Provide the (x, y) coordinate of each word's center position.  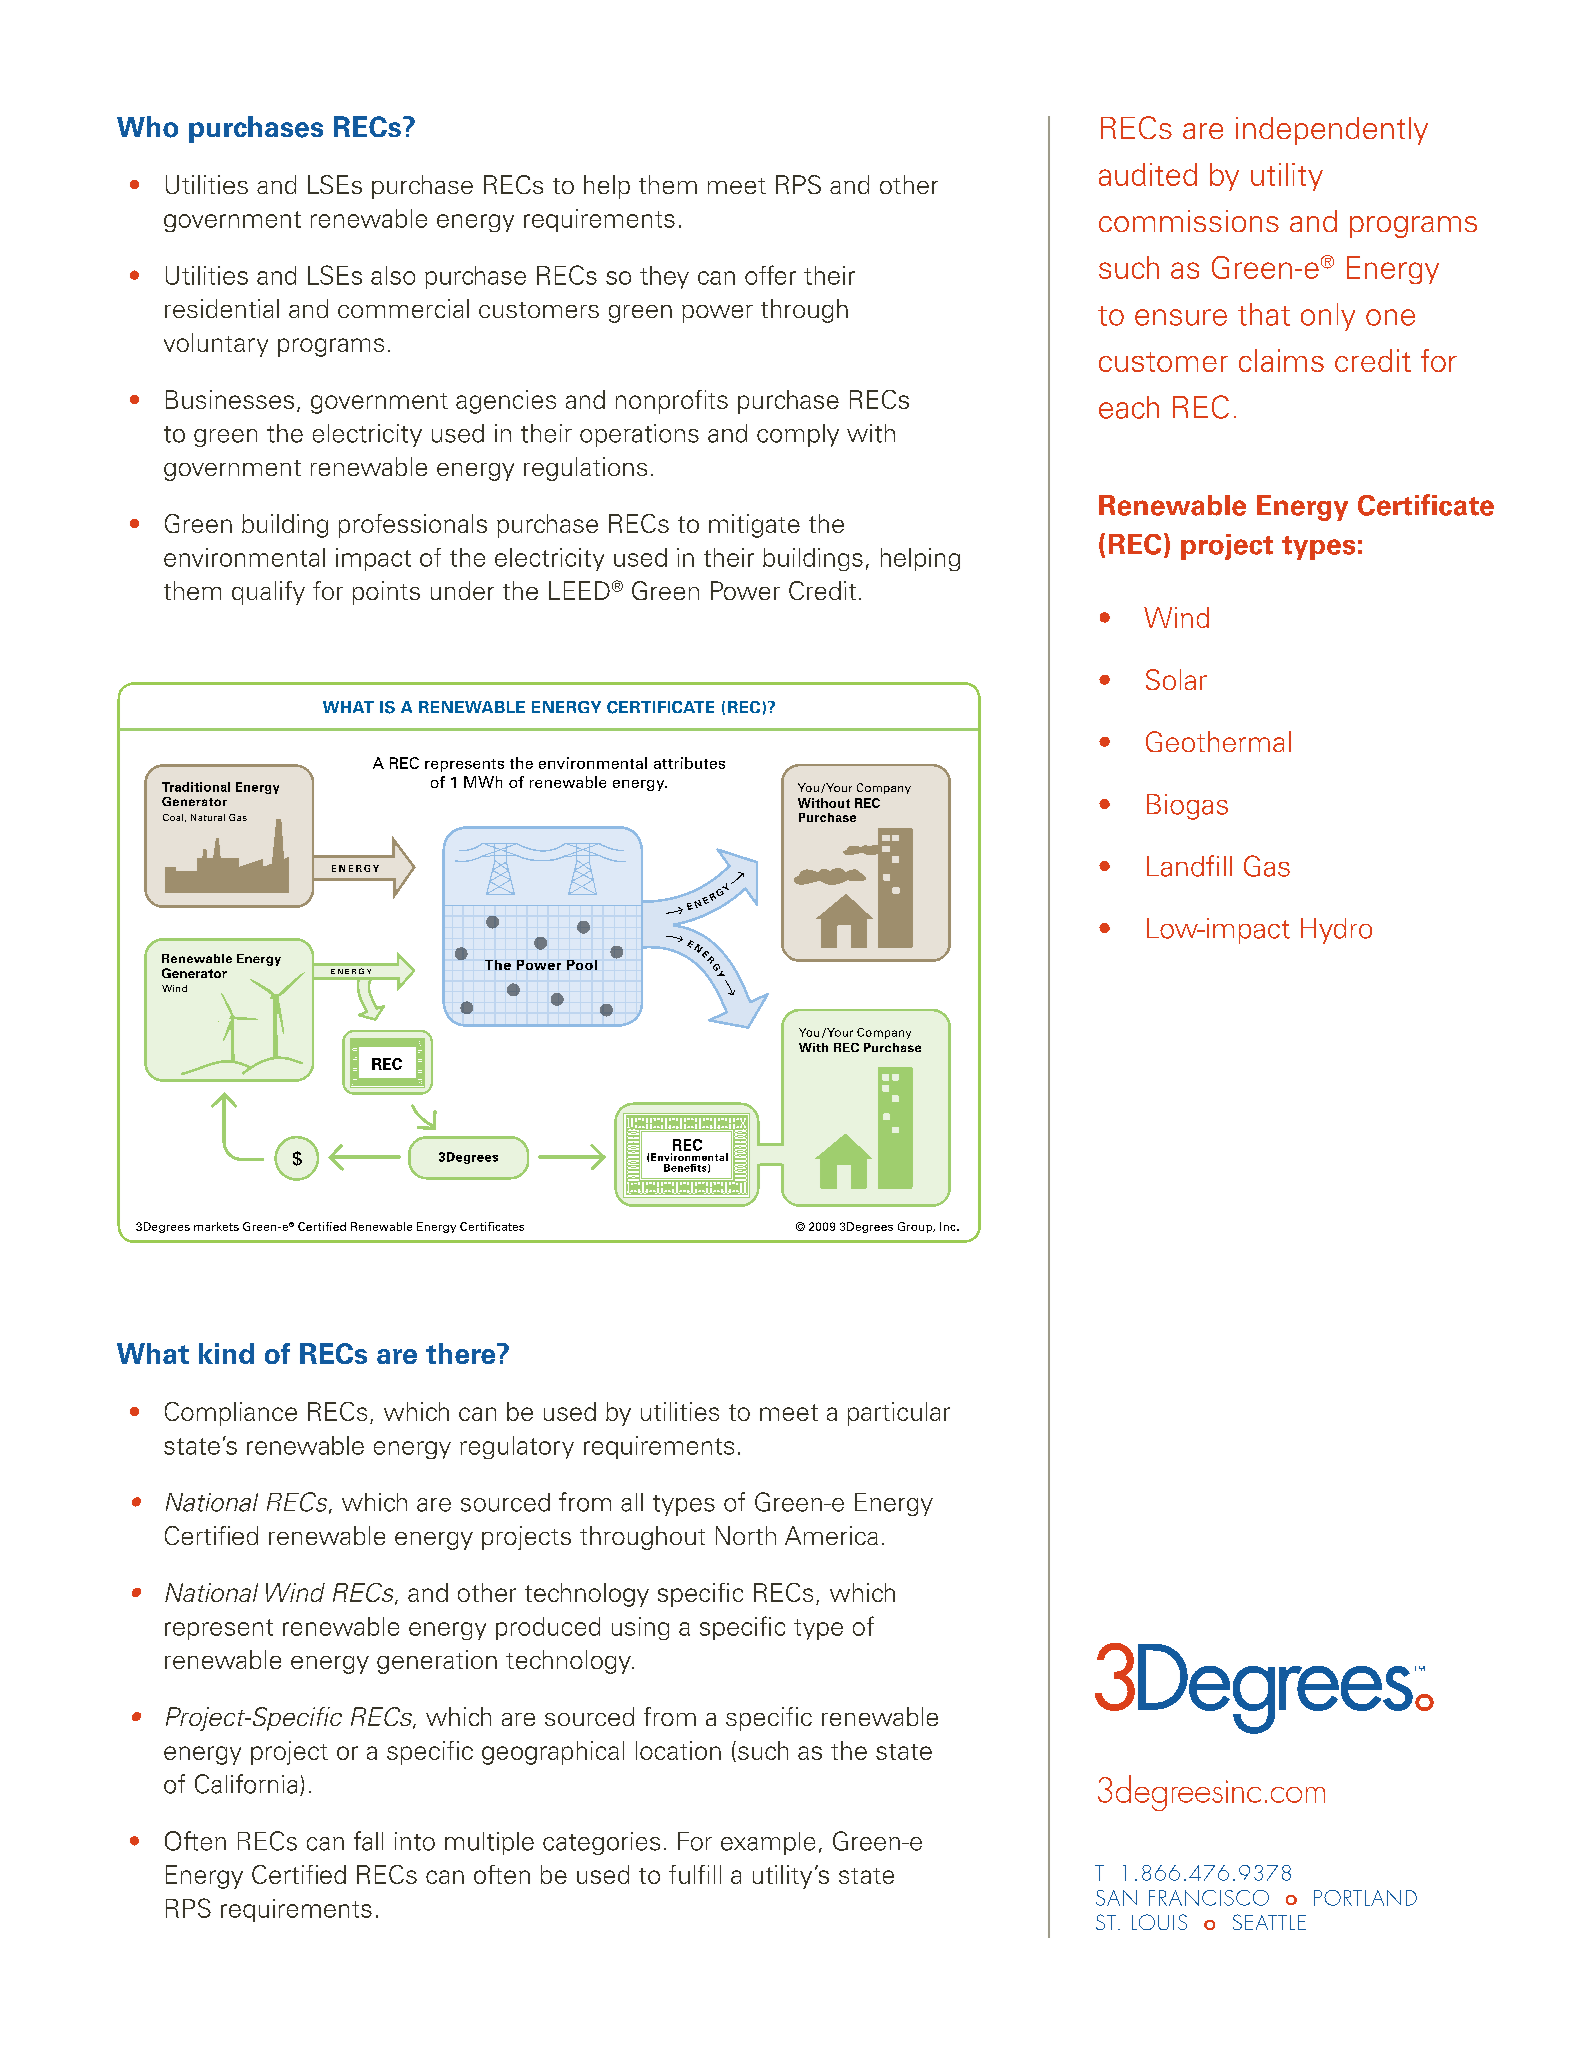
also (393, 275)
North (746, 1535)
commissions (1189, 221)
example (768, 1843)
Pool (582, 965)
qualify (268, 593)
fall (368, 1841)
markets (216, 1226)
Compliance (231, 1414)
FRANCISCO (1209, 1898)
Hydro (1336, 931)
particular (899, 1414)
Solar (1176, 679)
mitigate (754, 526)
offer (770, 275)
